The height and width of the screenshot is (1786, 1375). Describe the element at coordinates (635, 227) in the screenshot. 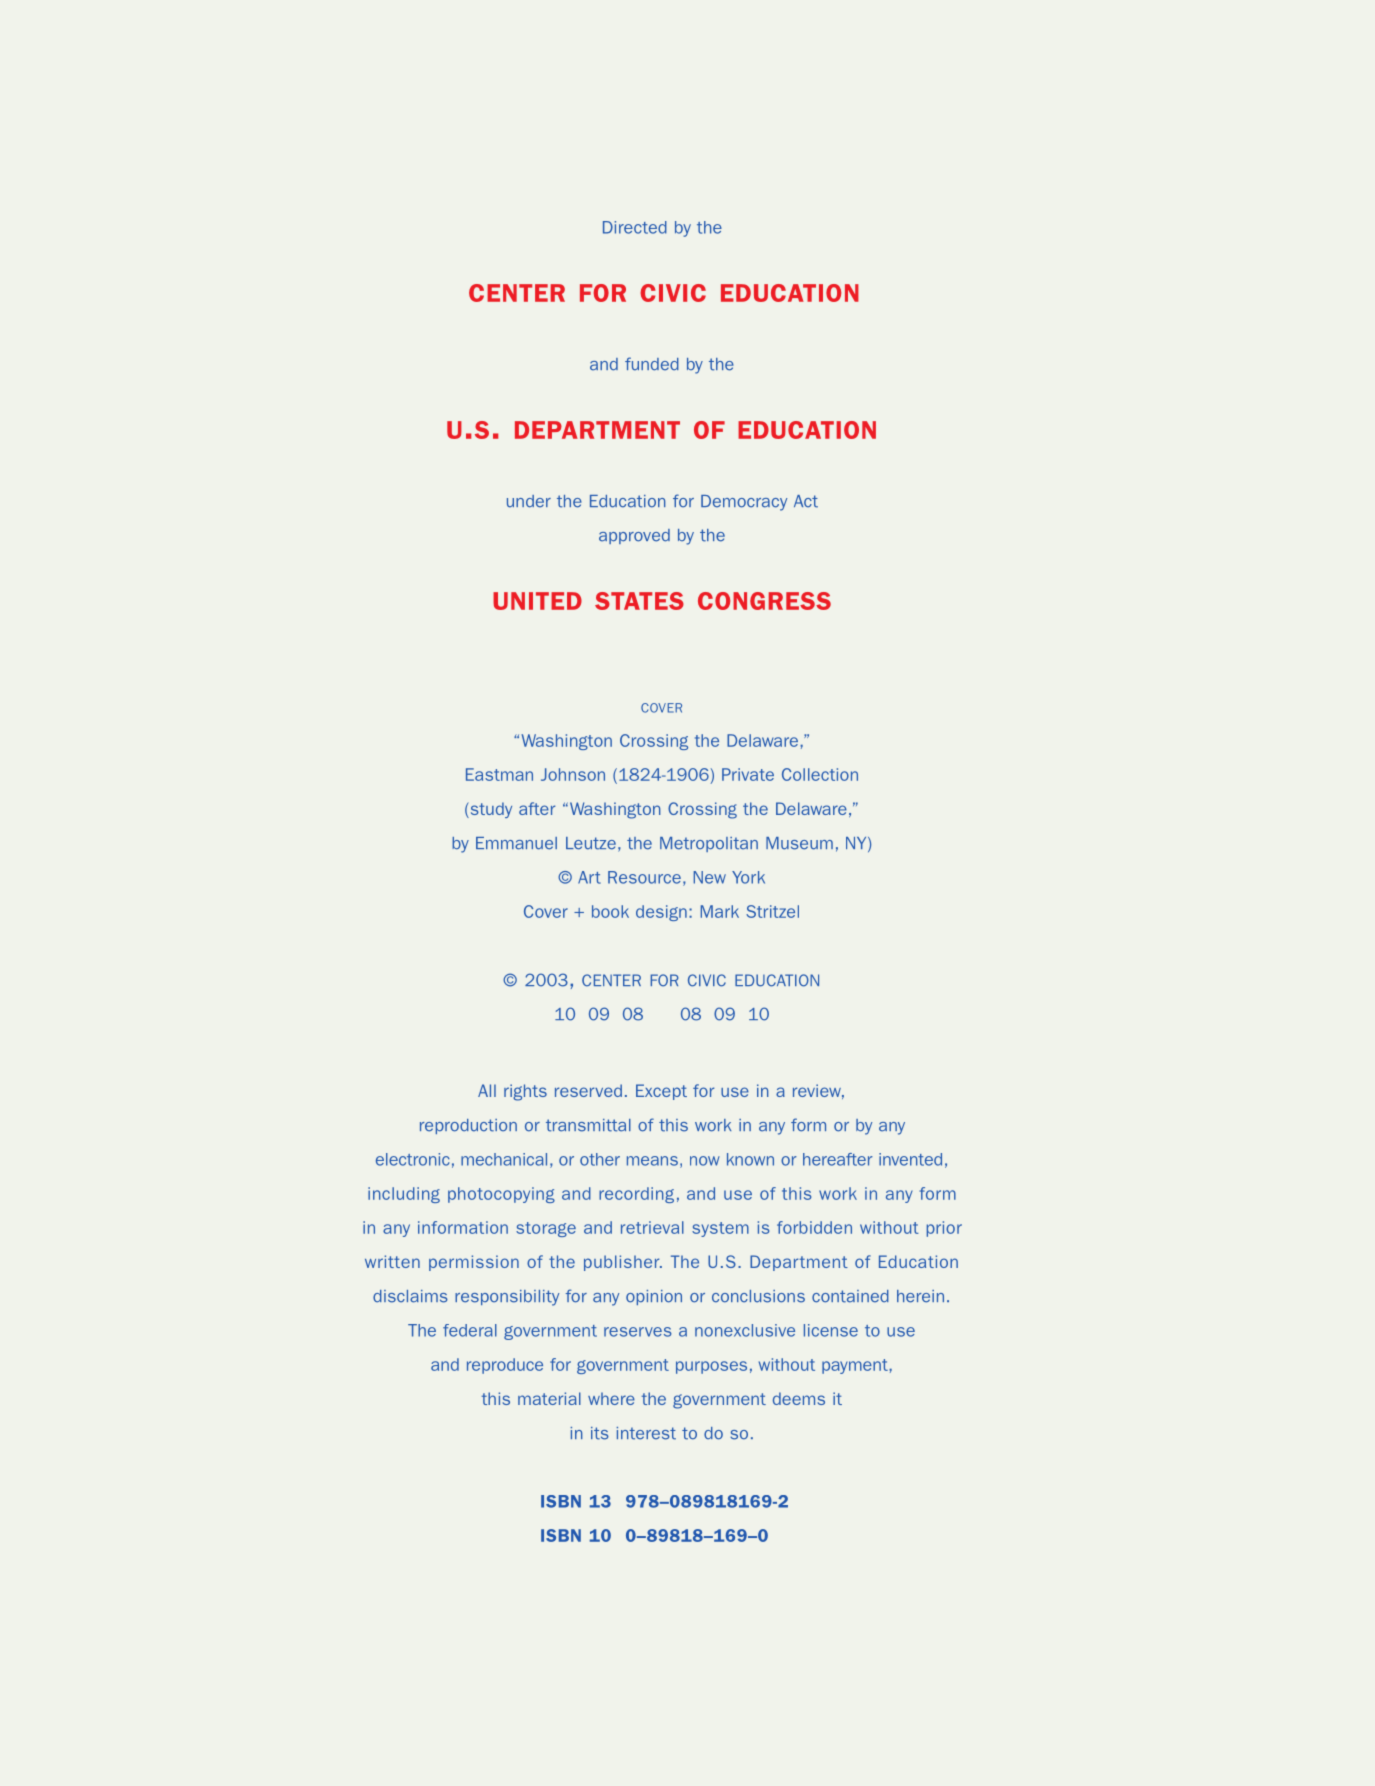

I see `Directed` at that location.
